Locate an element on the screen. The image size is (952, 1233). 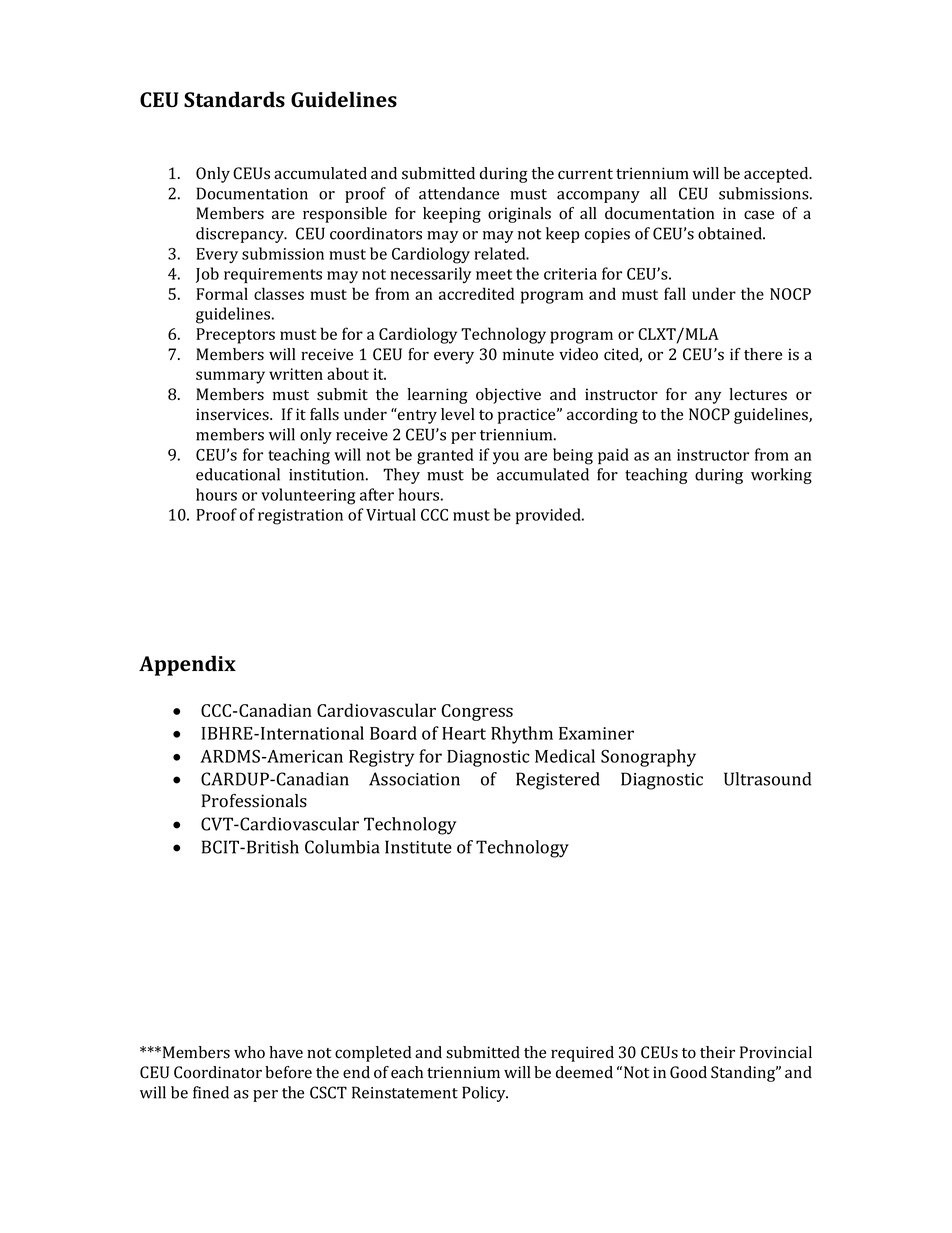
Professionals is located at coordinates (254, 801).
